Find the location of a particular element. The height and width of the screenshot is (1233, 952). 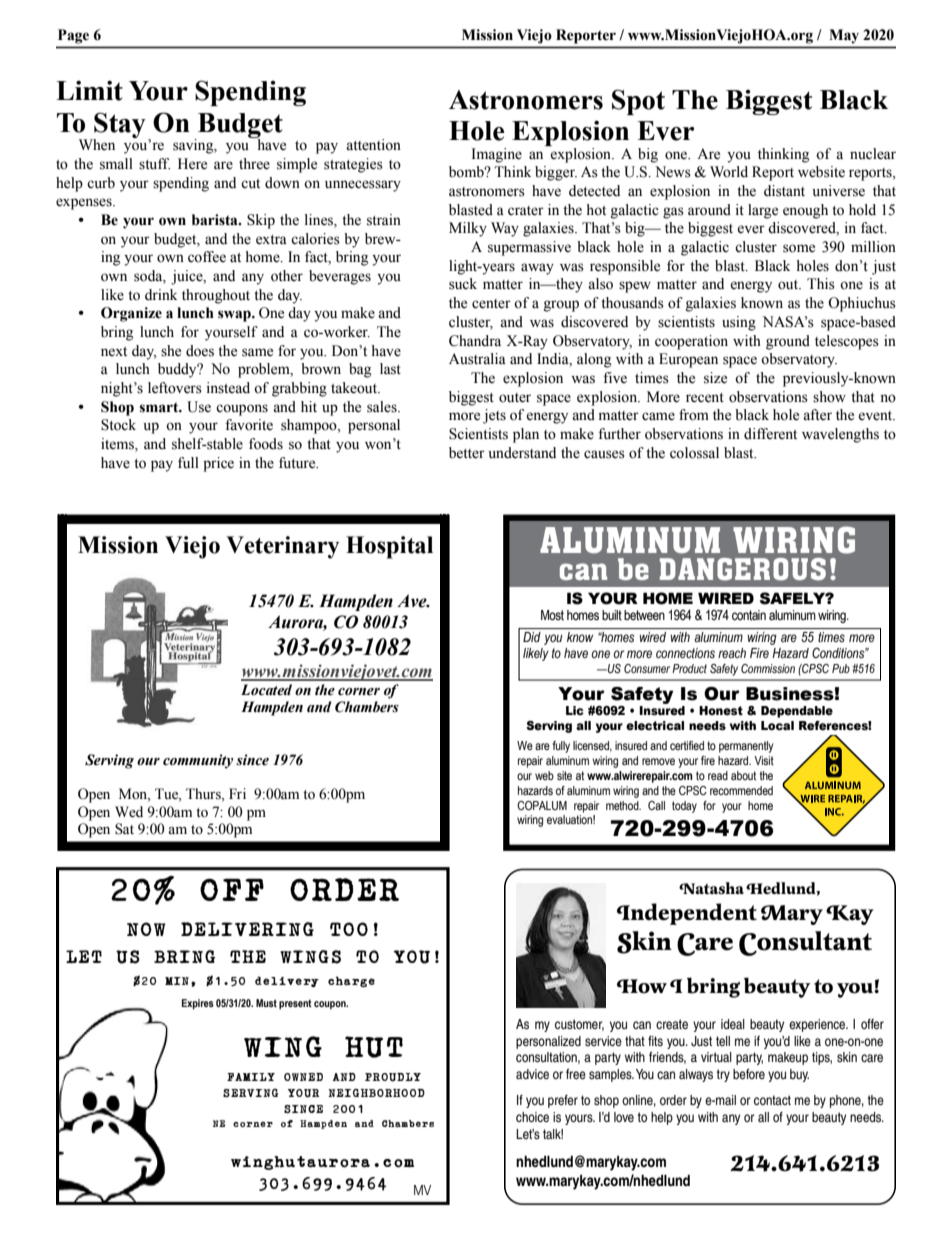

ground is located at coordinates (788, 342).
